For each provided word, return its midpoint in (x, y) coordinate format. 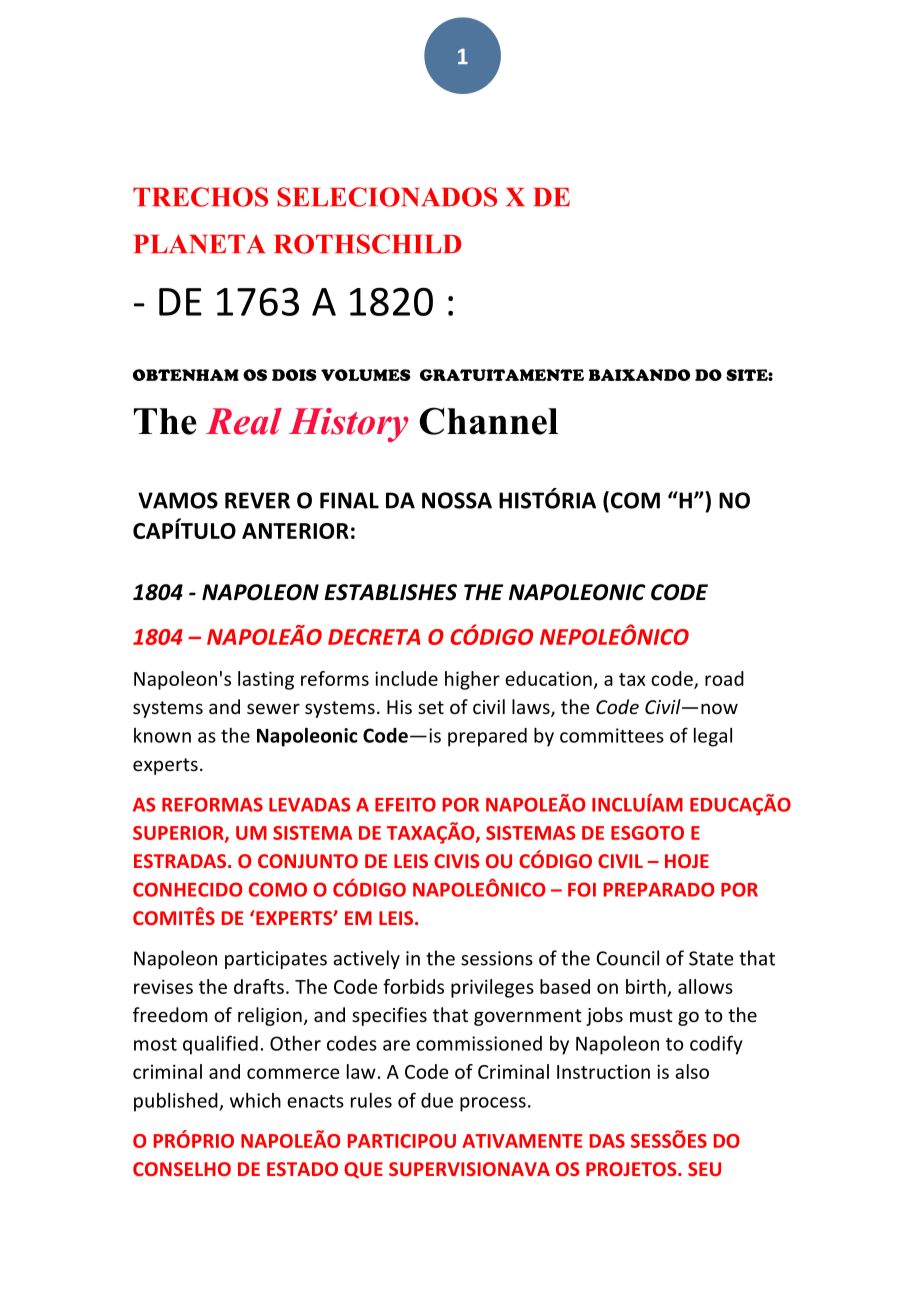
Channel (488, 421)
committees (612, 735)
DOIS (294, 375)
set (431, 707)
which (255, 1100)
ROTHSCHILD (367, 244)
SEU (704, 1169)
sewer (273, 708)
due (437, 1100)
